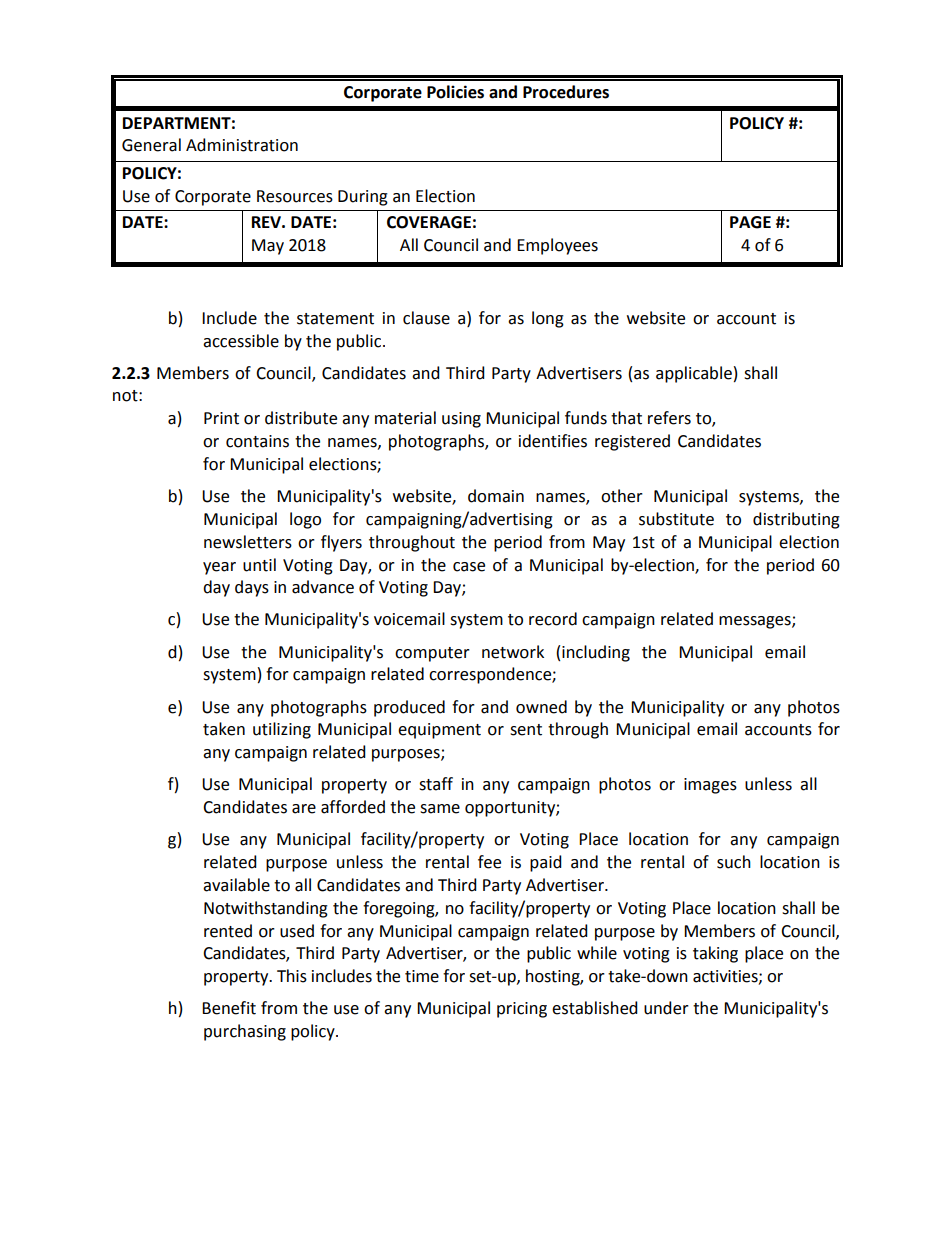 This screenshot has width=952, height=1233. I want to click on equipment, so click(439, 731).
